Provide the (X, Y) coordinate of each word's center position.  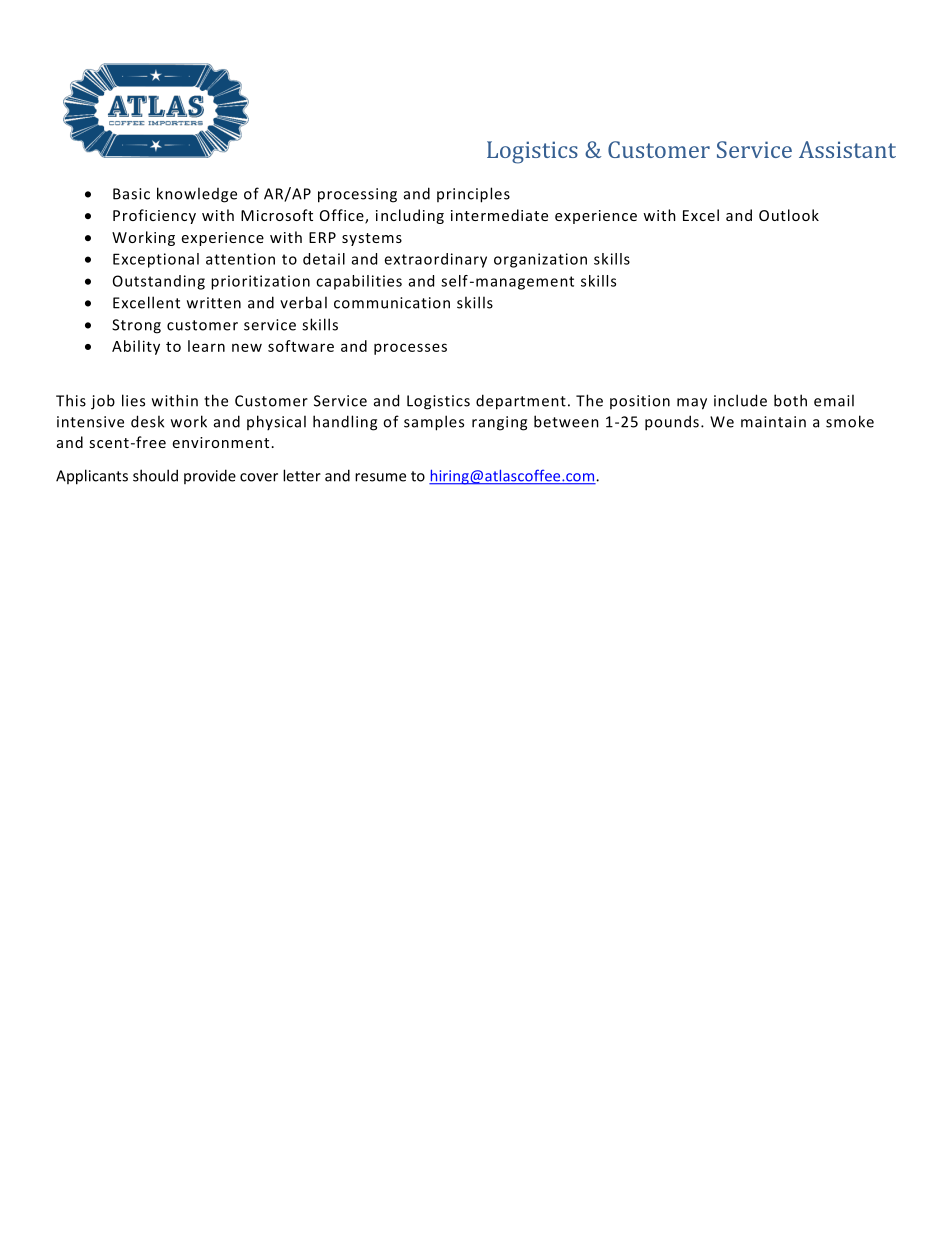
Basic (131, 194)
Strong (136, 326)
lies (133, 400)
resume (380, 477)
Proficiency (154, 216)
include (740, 400)
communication (392, 303)
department (521, 402)
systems (372, 239)
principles (473, 195)
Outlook (789, 215)
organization (540, 260)
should (155, 475)
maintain (773, 422)
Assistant (847, 149)
